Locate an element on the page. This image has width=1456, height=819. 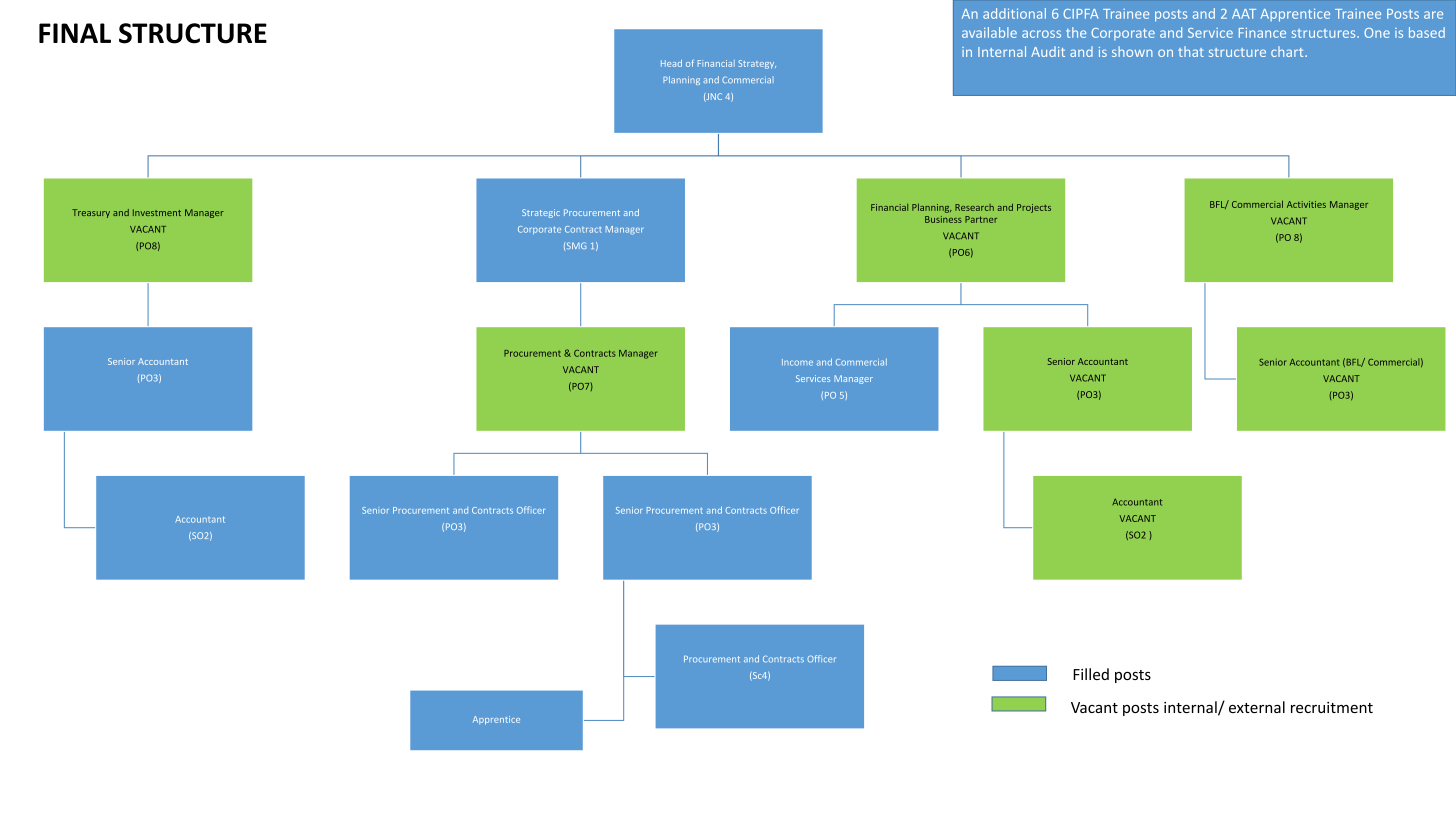
FINAL is located at coordinates (75, 33).
